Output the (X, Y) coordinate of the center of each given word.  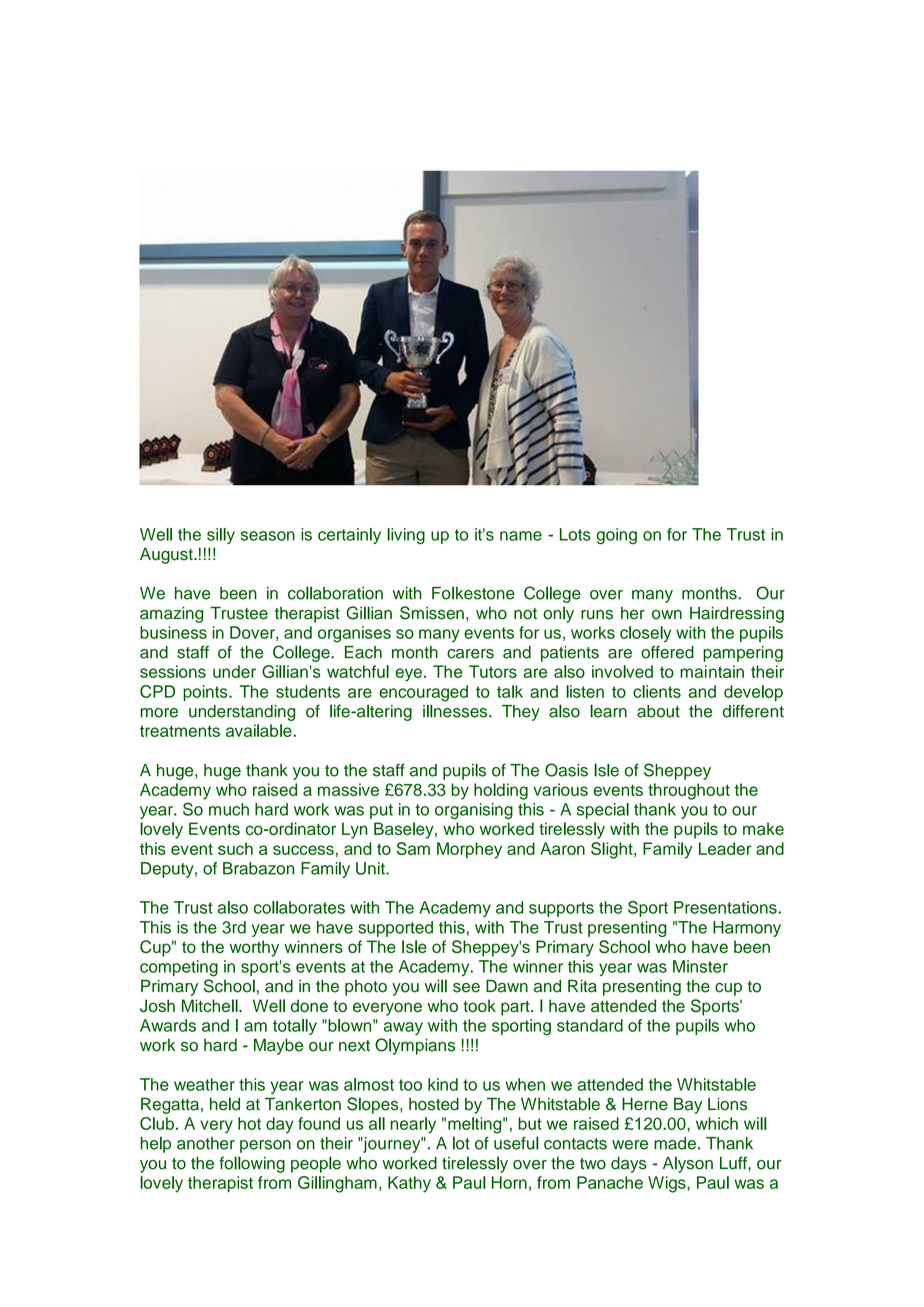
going (616, 536)
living (406, 536)
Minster (700, 966)
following (252, 1164)
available (260, 730)
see (466, 988)
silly (221, 536)
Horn (509, 1182)
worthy (254, 948)
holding (501, 791)
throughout (689, 791)
